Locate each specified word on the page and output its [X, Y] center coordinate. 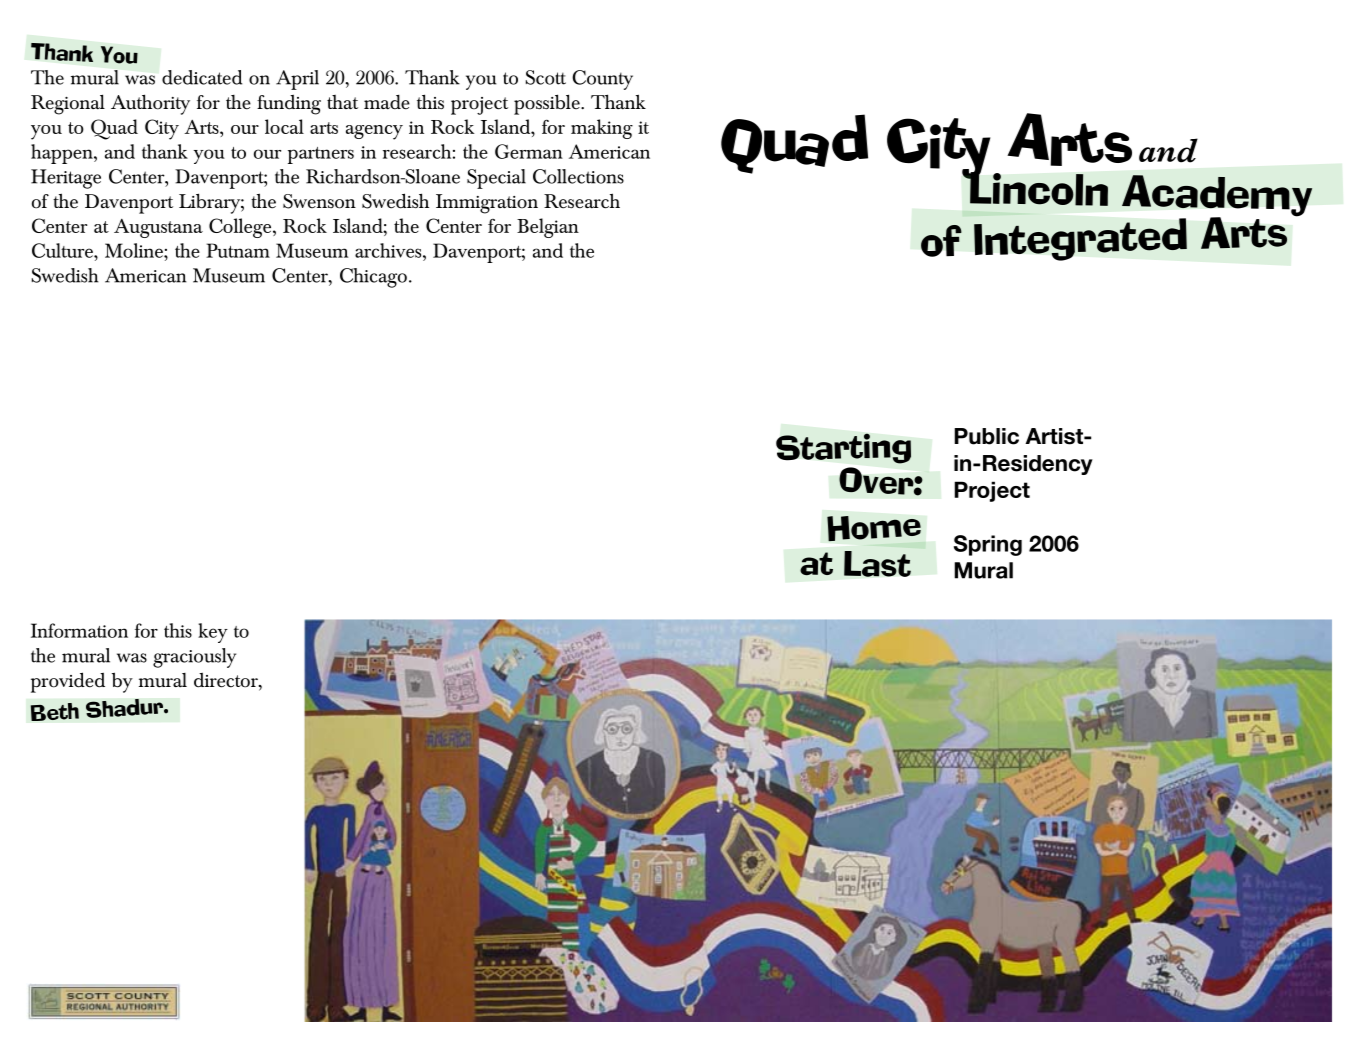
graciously [194, 658]
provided [68, 682]
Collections [578, 176]
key [213, 633]
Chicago [373, 278]
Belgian [548, 228]
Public [986, 436]
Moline [135, 250]
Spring [988, 545]
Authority [150, 104]
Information [79, 630]
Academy [1217, 197]
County [602, 80]
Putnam [238, 250]
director [227, 681]
